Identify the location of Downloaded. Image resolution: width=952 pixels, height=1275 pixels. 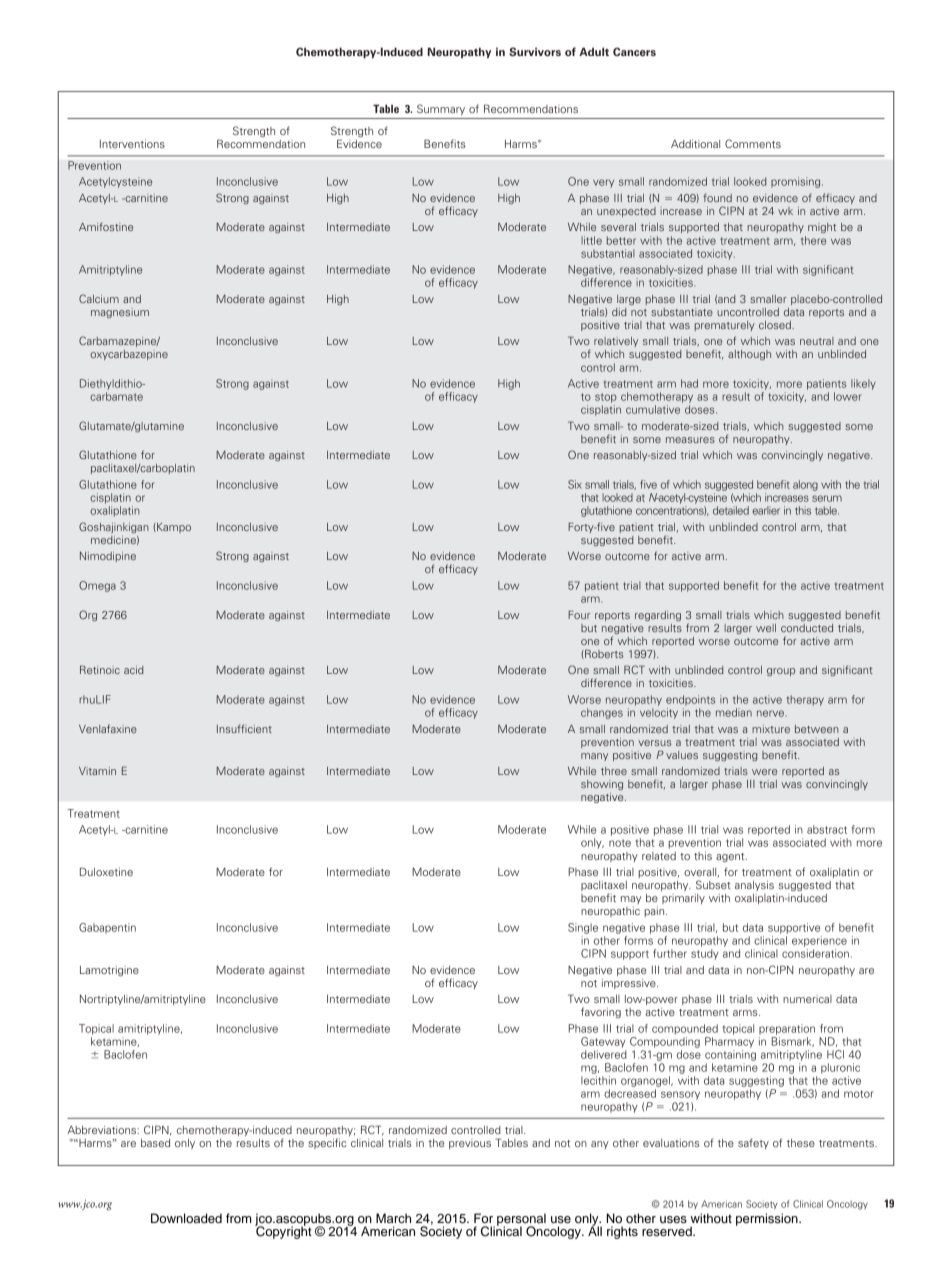
(186, 1218).
